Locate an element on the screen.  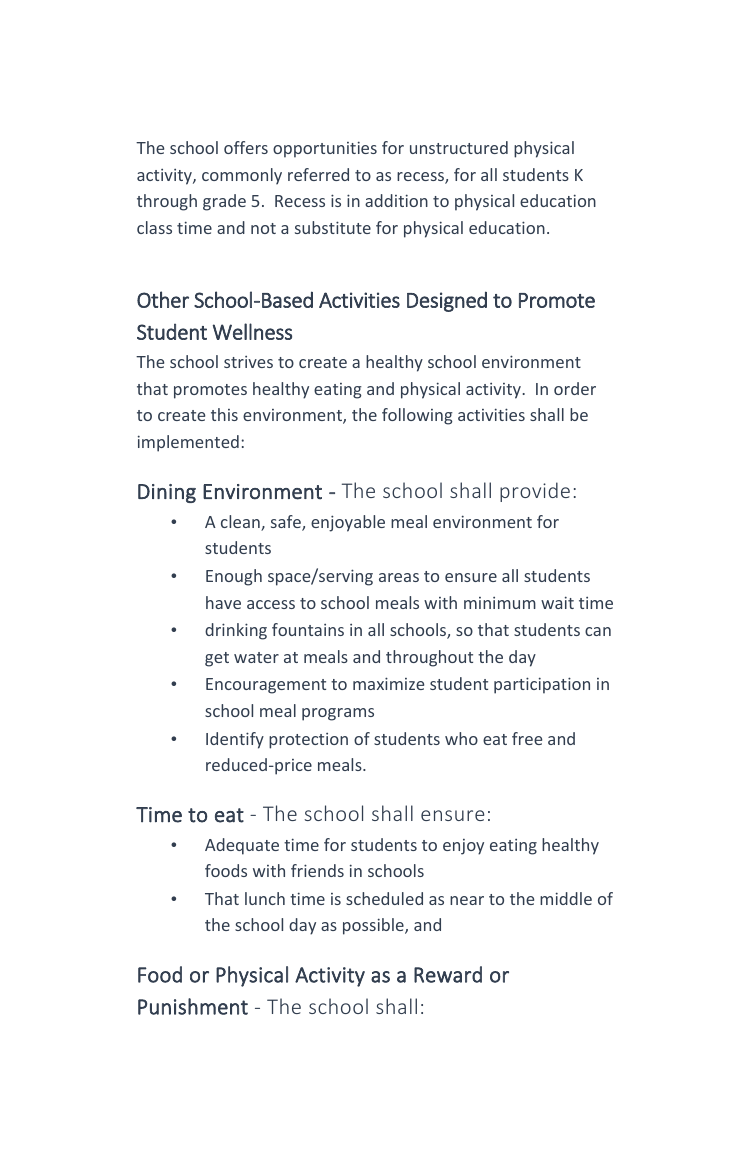
unstructured is located at coordinates (459, 147).
